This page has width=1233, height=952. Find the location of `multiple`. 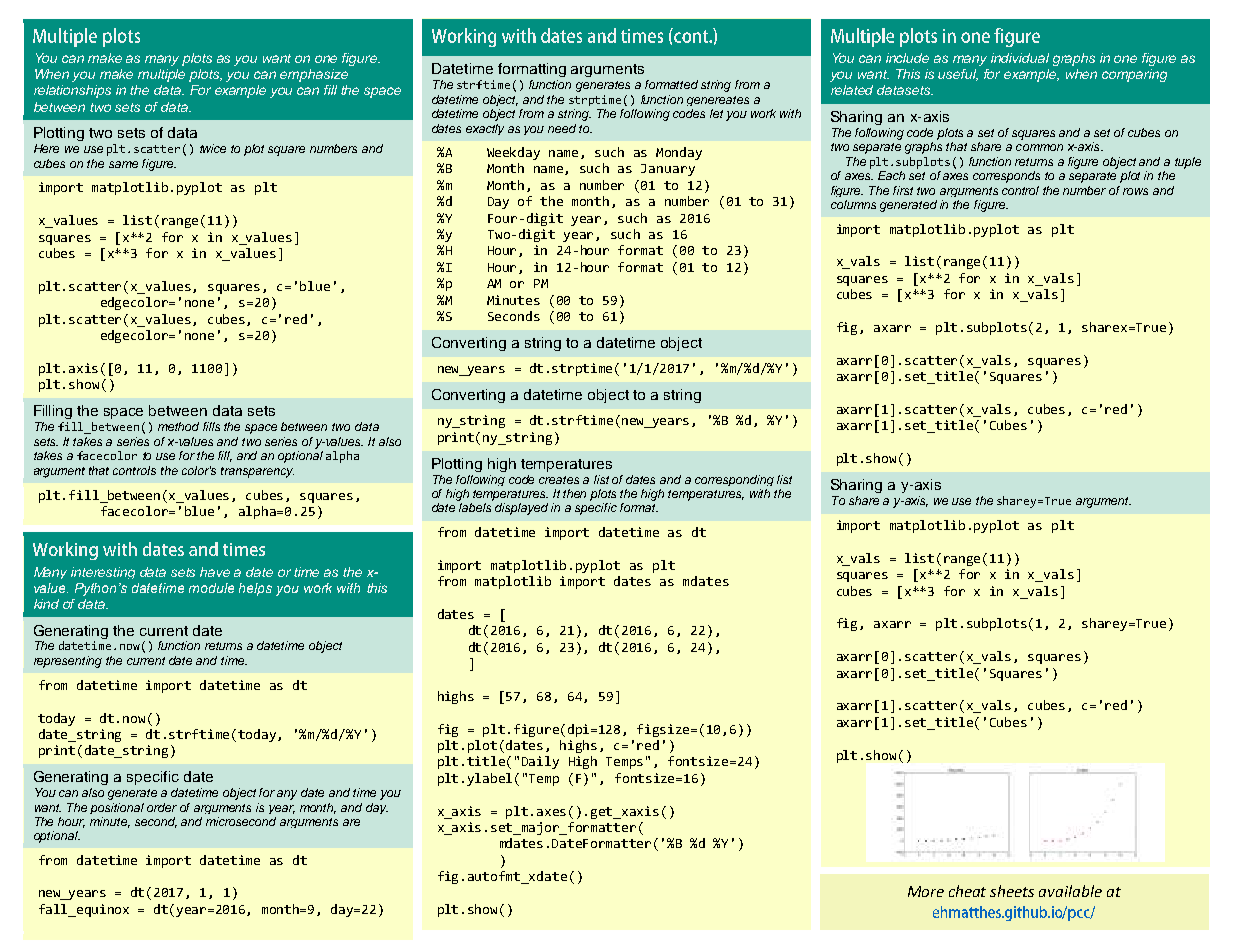

multiple is located at coordinates (161, 75).
